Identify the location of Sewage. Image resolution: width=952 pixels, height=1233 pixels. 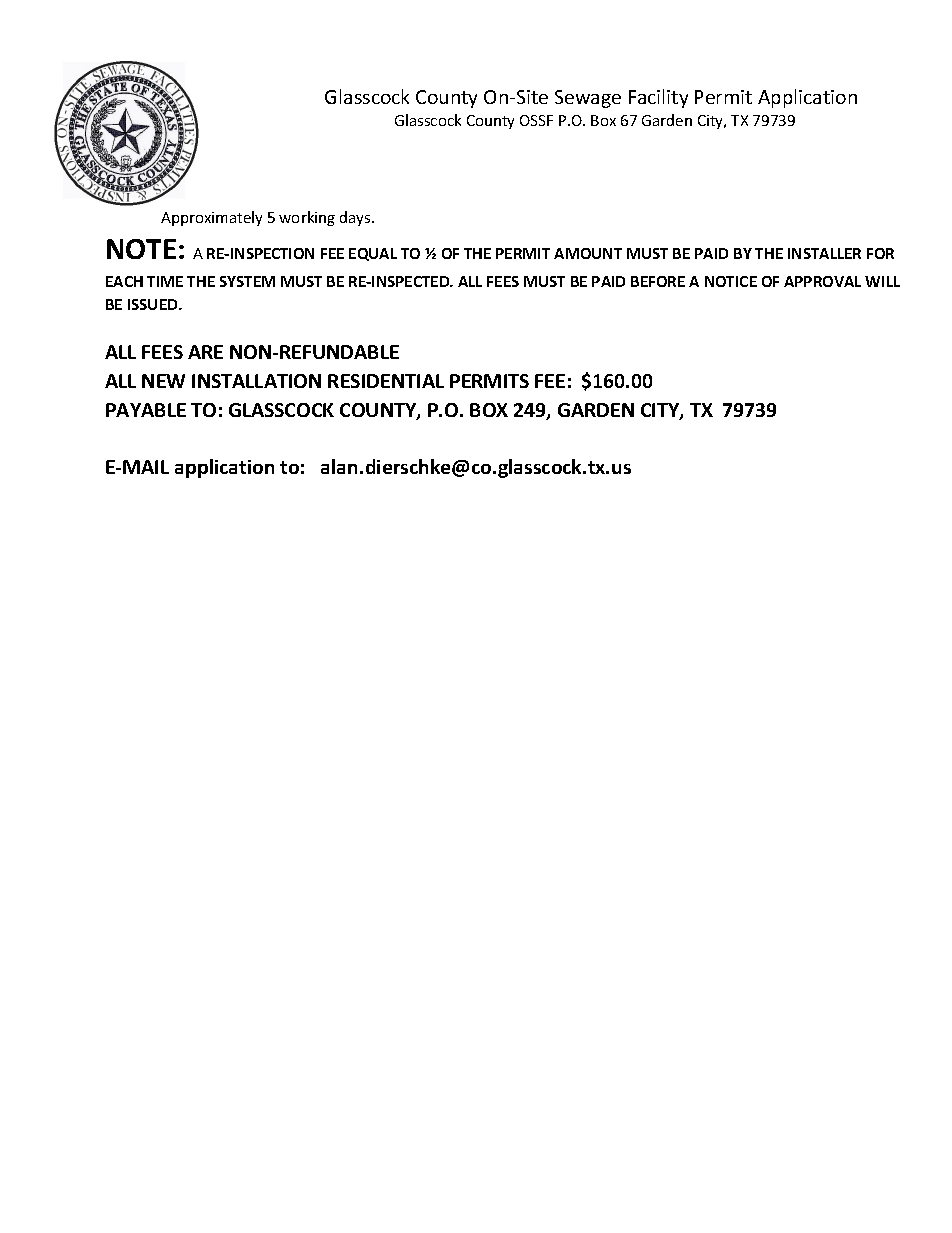
(588, 99).
